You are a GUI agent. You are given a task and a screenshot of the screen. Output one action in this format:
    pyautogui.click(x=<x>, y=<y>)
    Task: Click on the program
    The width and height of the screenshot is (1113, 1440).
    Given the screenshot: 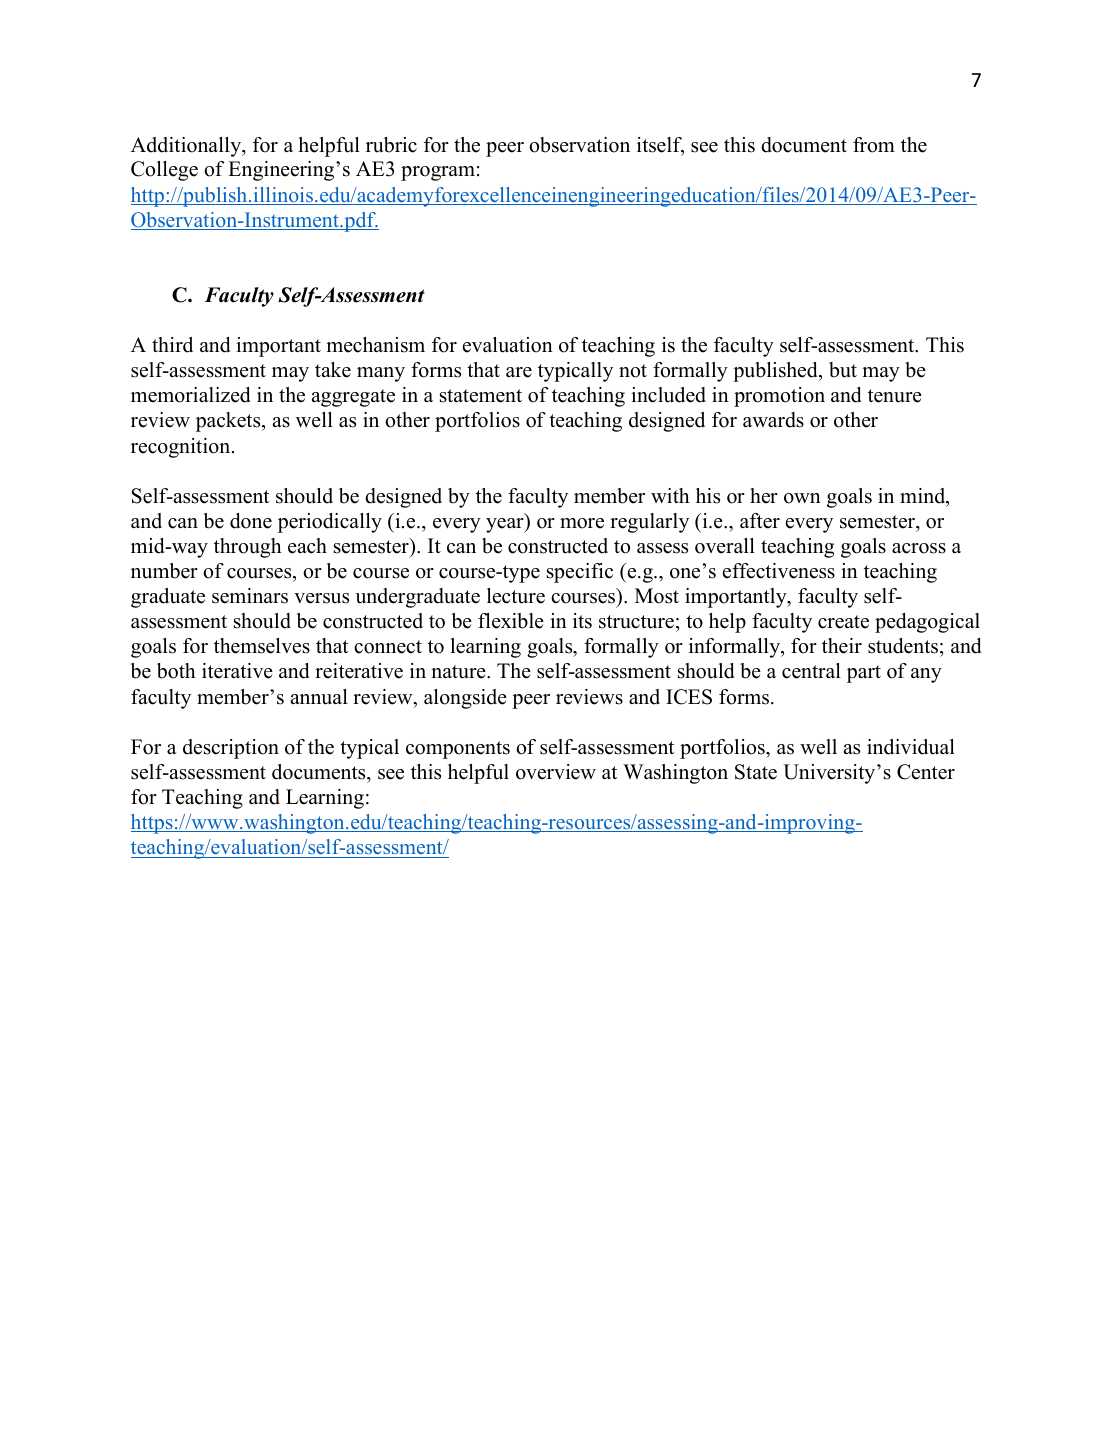 What is the action you would take?
    pyautogui.click(x=438, y=173)
